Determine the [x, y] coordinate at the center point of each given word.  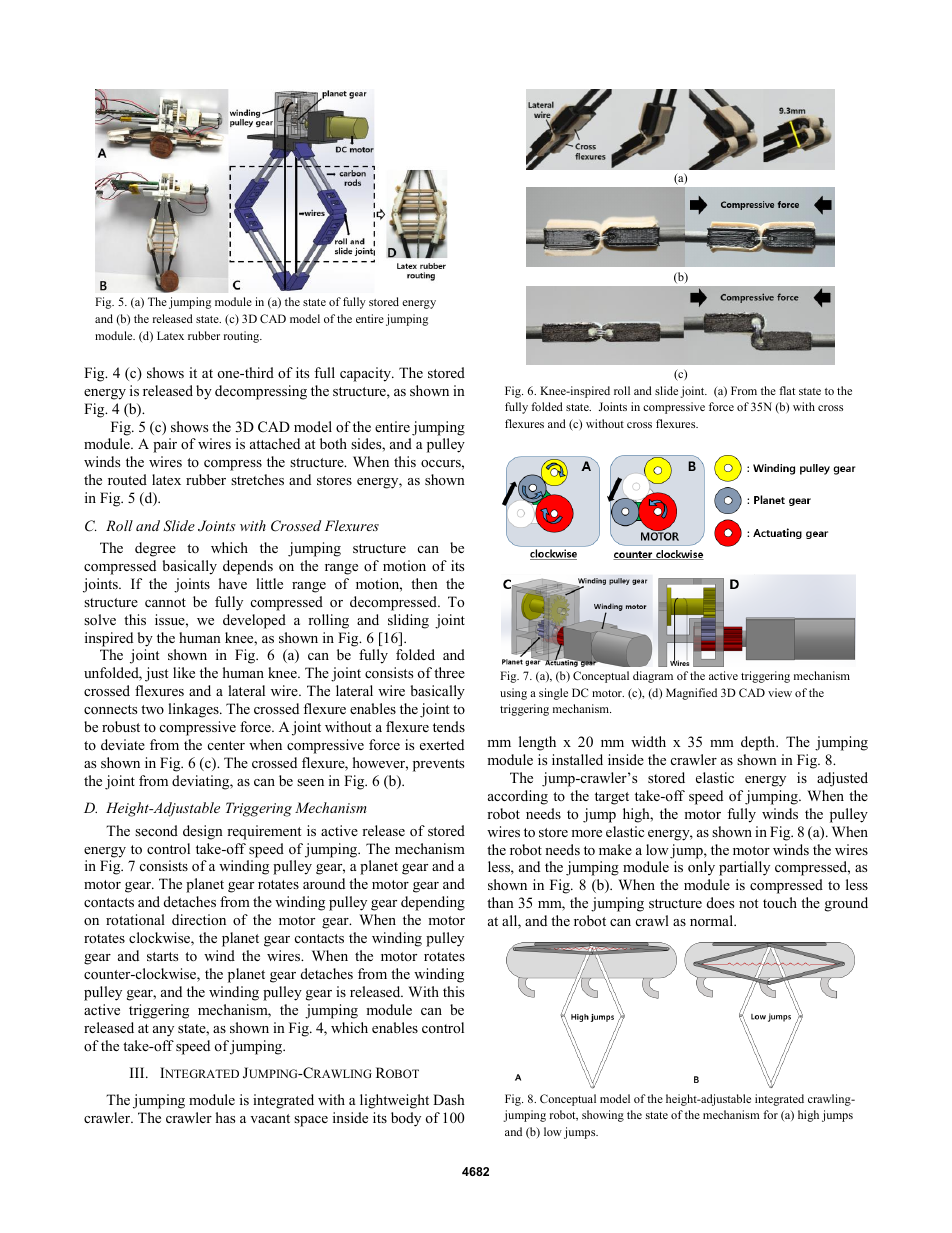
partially [744, 868]
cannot [165, 602]
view [780, 692]
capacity [367, 374]
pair [165, 445]
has [225, 1117]
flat [787, 390]
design [203, 832]
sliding [408, 621]
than [500, 902]
